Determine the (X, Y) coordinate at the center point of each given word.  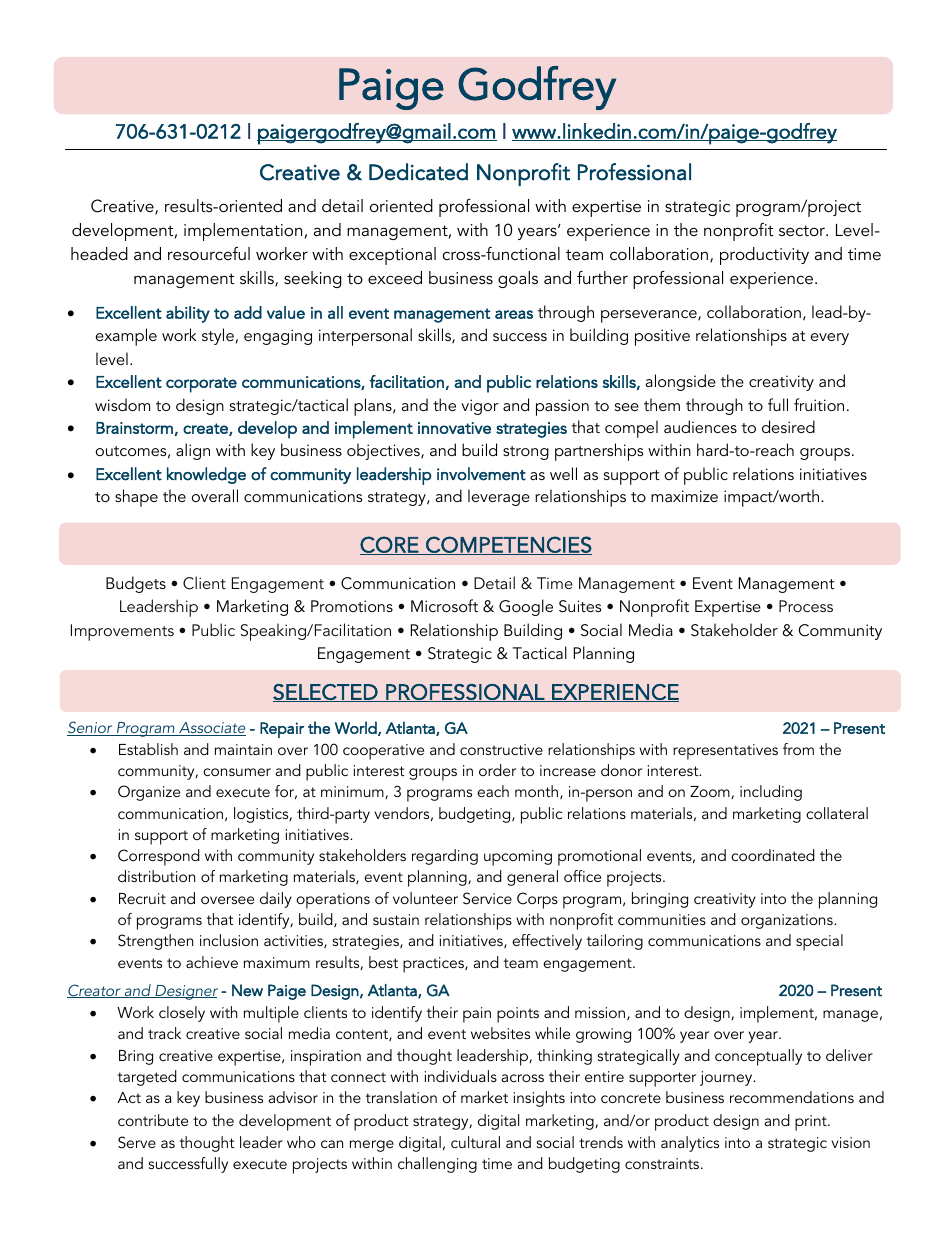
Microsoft (444, 605)
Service (487, 898)
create (206, 429)
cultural (475, 1142)
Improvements (122, 632)
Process (806, 606)
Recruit (142, 898)
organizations (788, 921)
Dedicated (418, 172)
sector (803, 230)
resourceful (209, 253)
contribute (153, 1120)
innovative (454, 428)
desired (788, 426)
